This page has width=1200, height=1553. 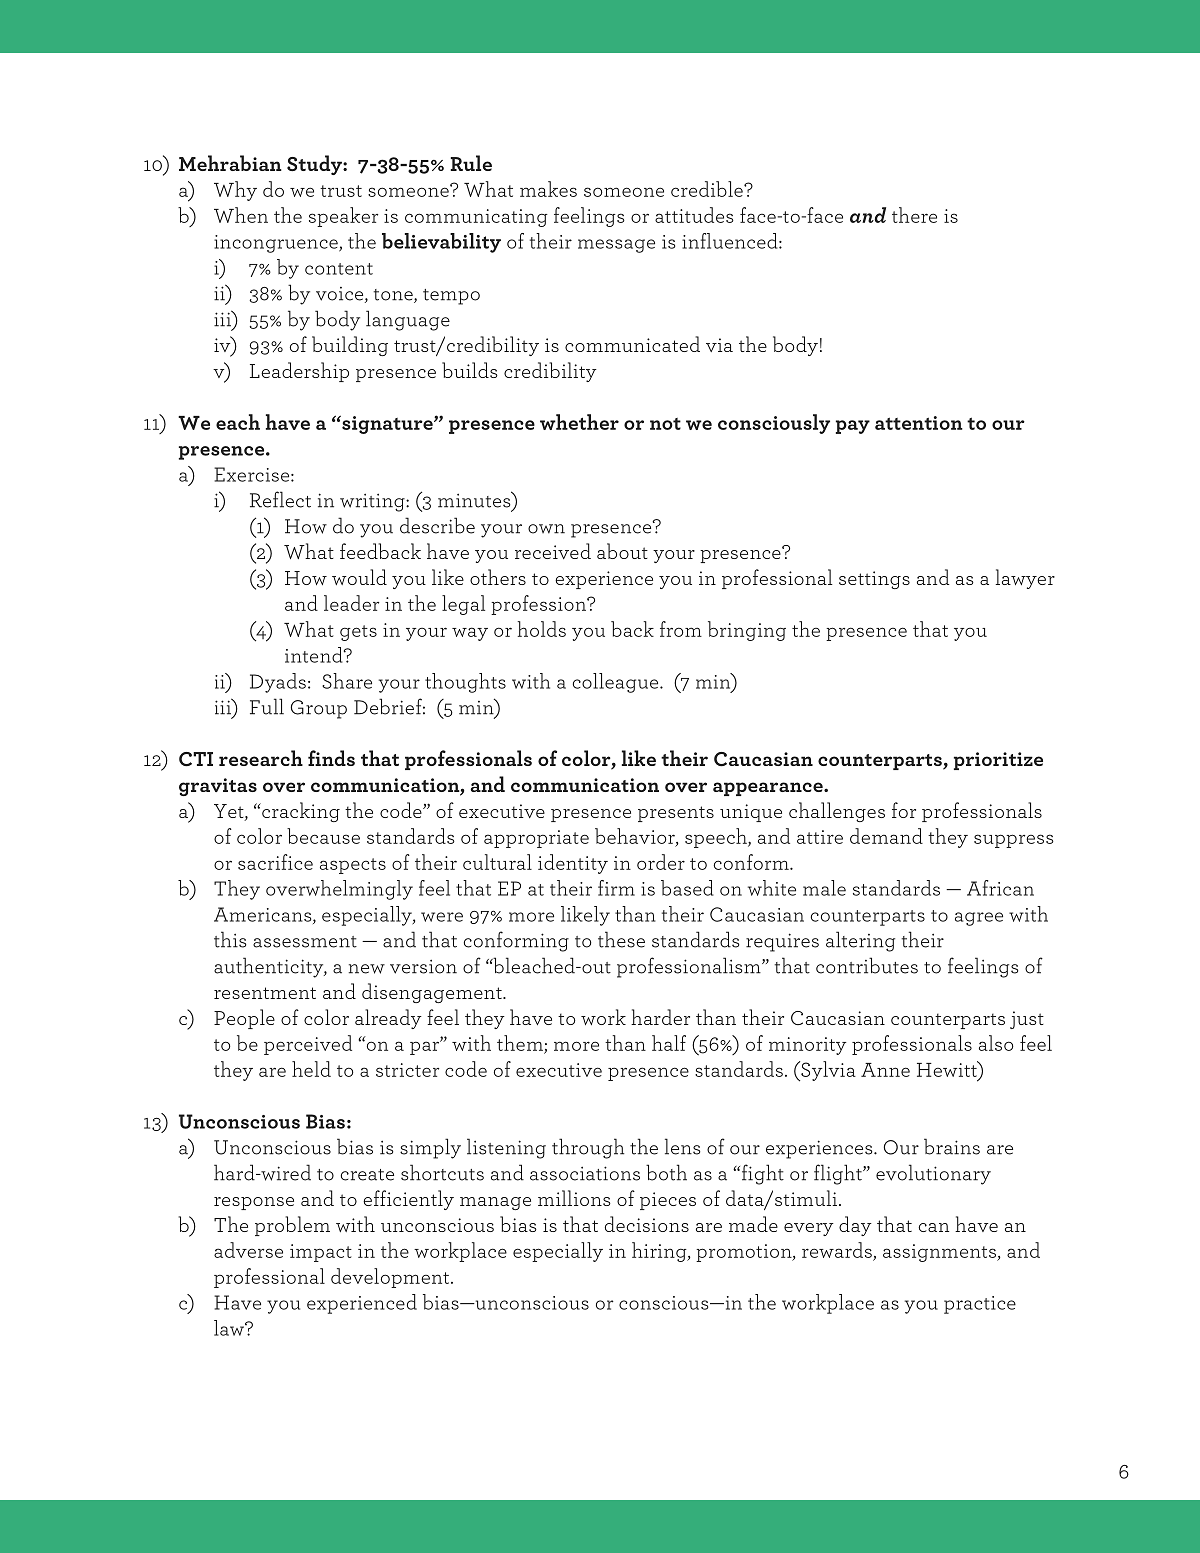 I want to click on because, so click(x=323, y=836).
